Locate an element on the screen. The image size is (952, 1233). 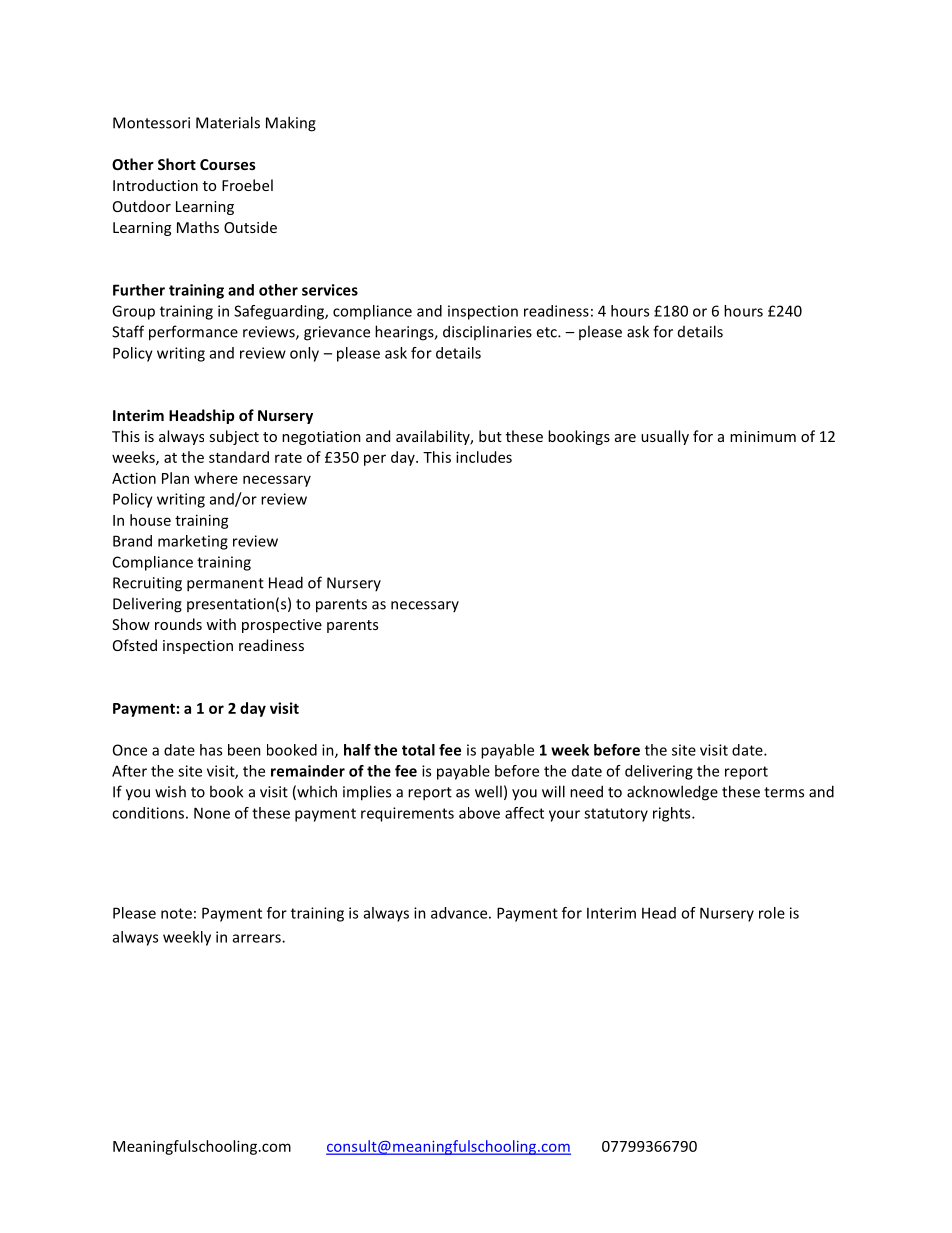
usually is located at coordinates (665, 437).
